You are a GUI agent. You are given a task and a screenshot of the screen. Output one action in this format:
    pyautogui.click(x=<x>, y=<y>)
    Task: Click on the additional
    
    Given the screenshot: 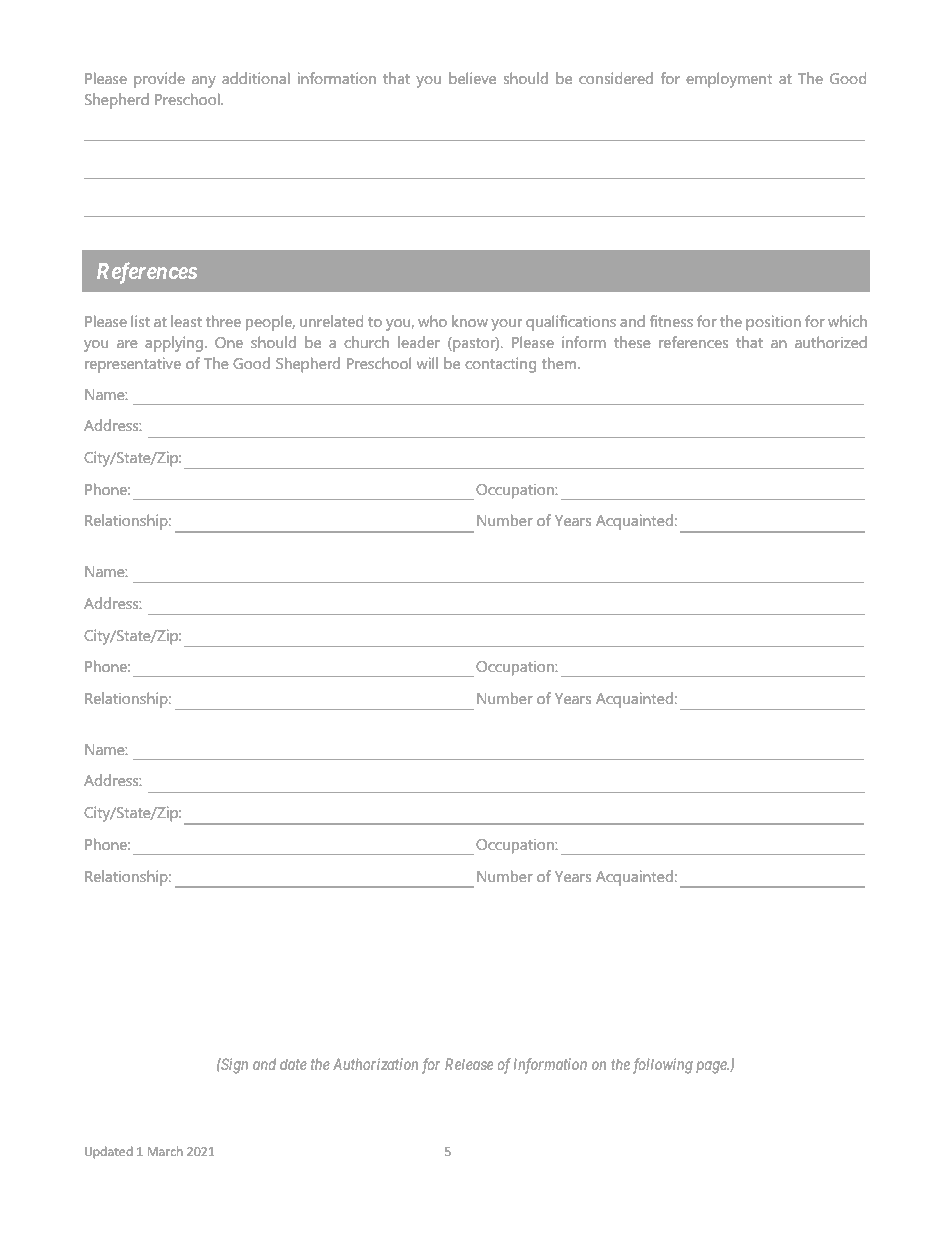 What is the action you would take?
    pyautogui.click(x=256, y=78)
